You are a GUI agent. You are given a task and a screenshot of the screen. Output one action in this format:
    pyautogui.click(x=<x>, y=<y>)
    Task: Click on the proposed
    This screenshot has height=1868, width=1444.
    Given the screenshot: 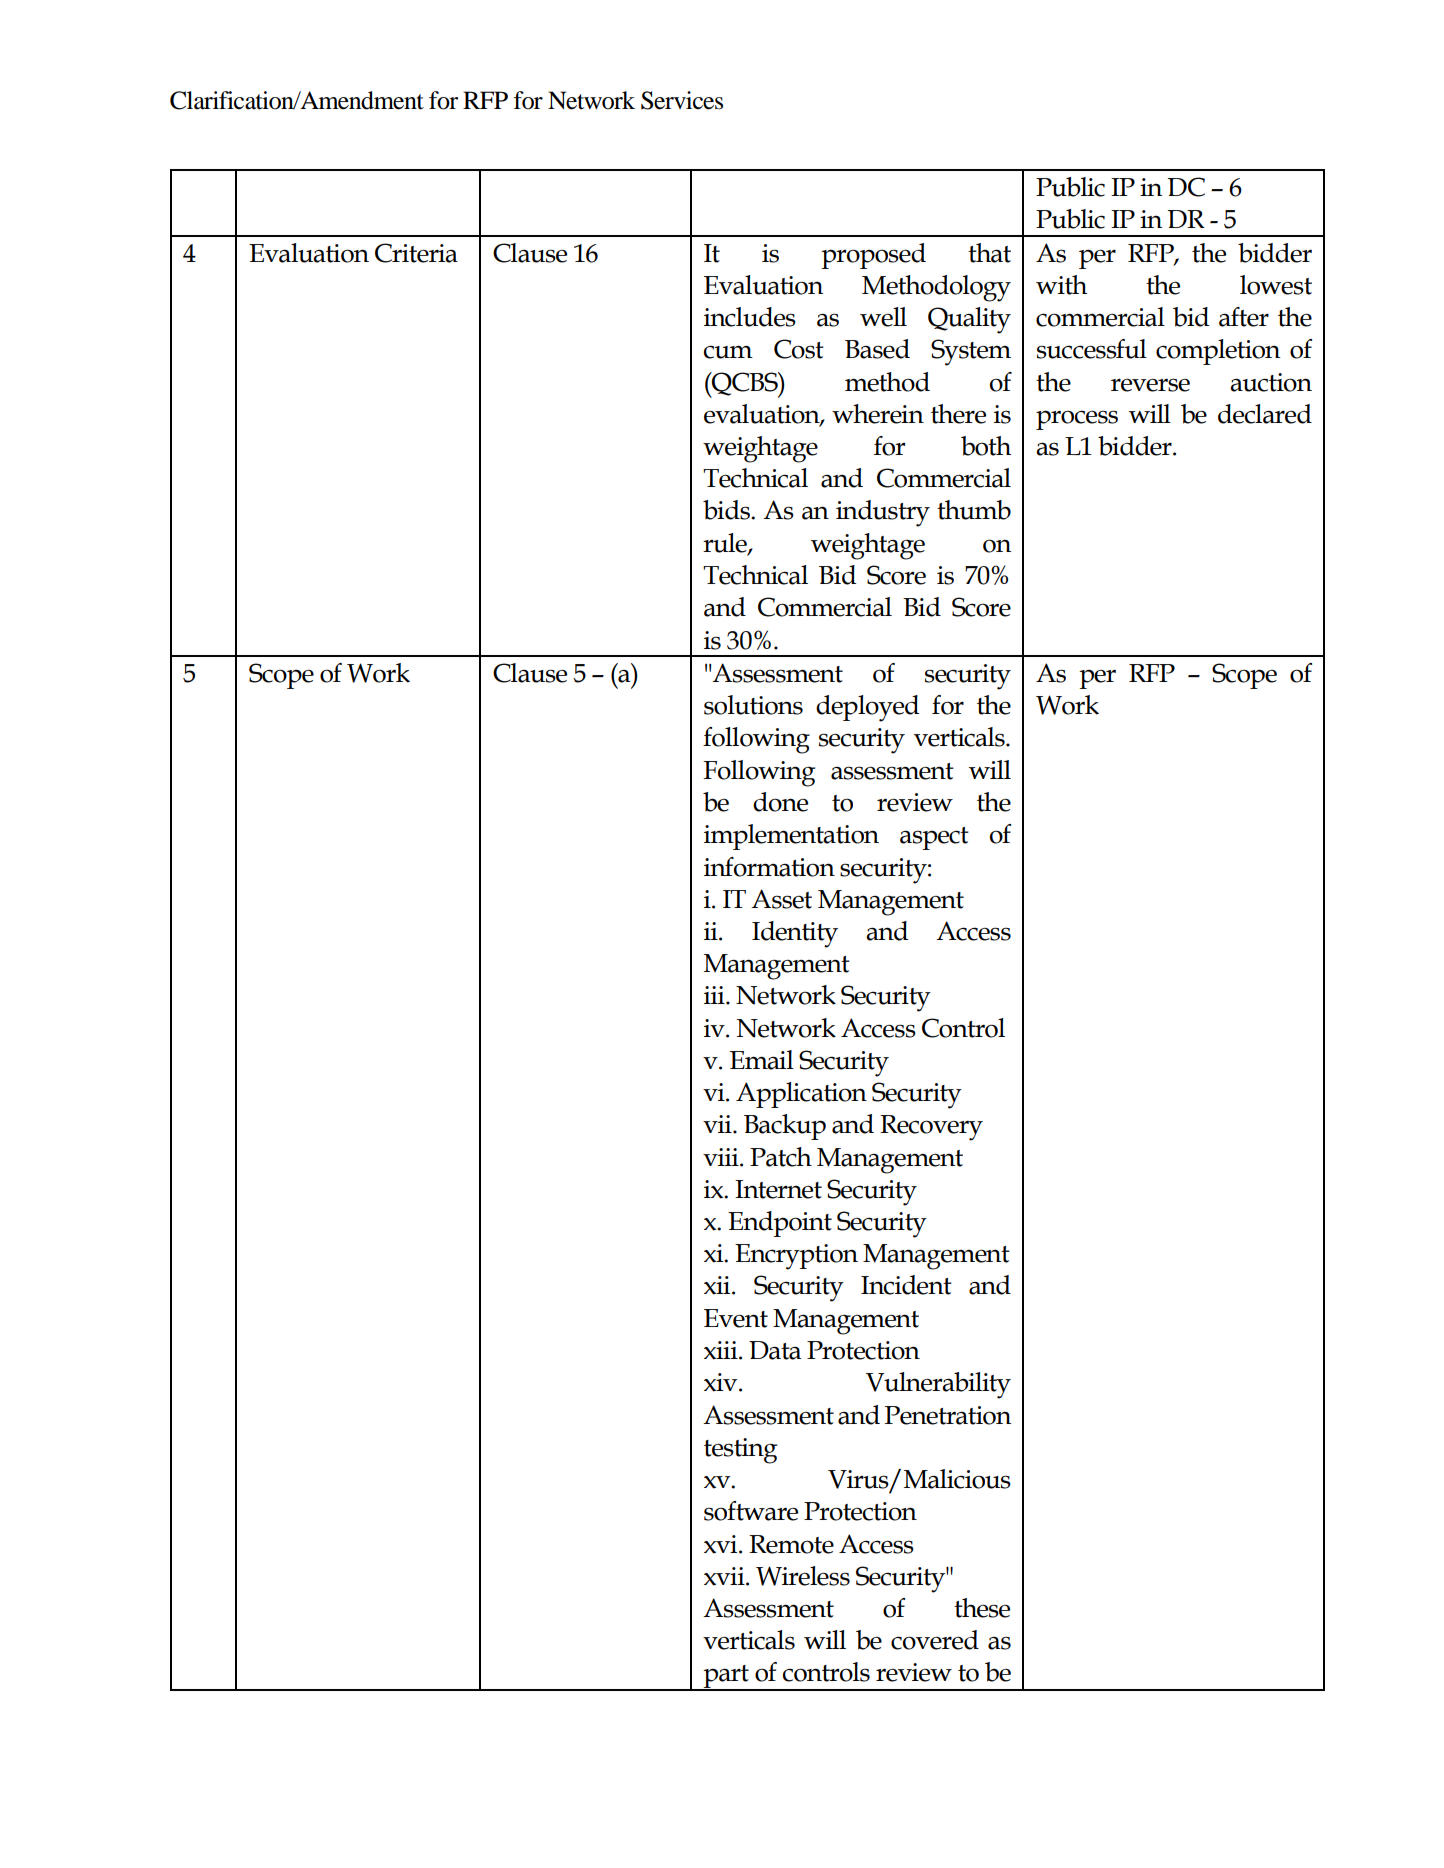 What is the action you would take?
    pyautogui.click(x=873, y=256)
